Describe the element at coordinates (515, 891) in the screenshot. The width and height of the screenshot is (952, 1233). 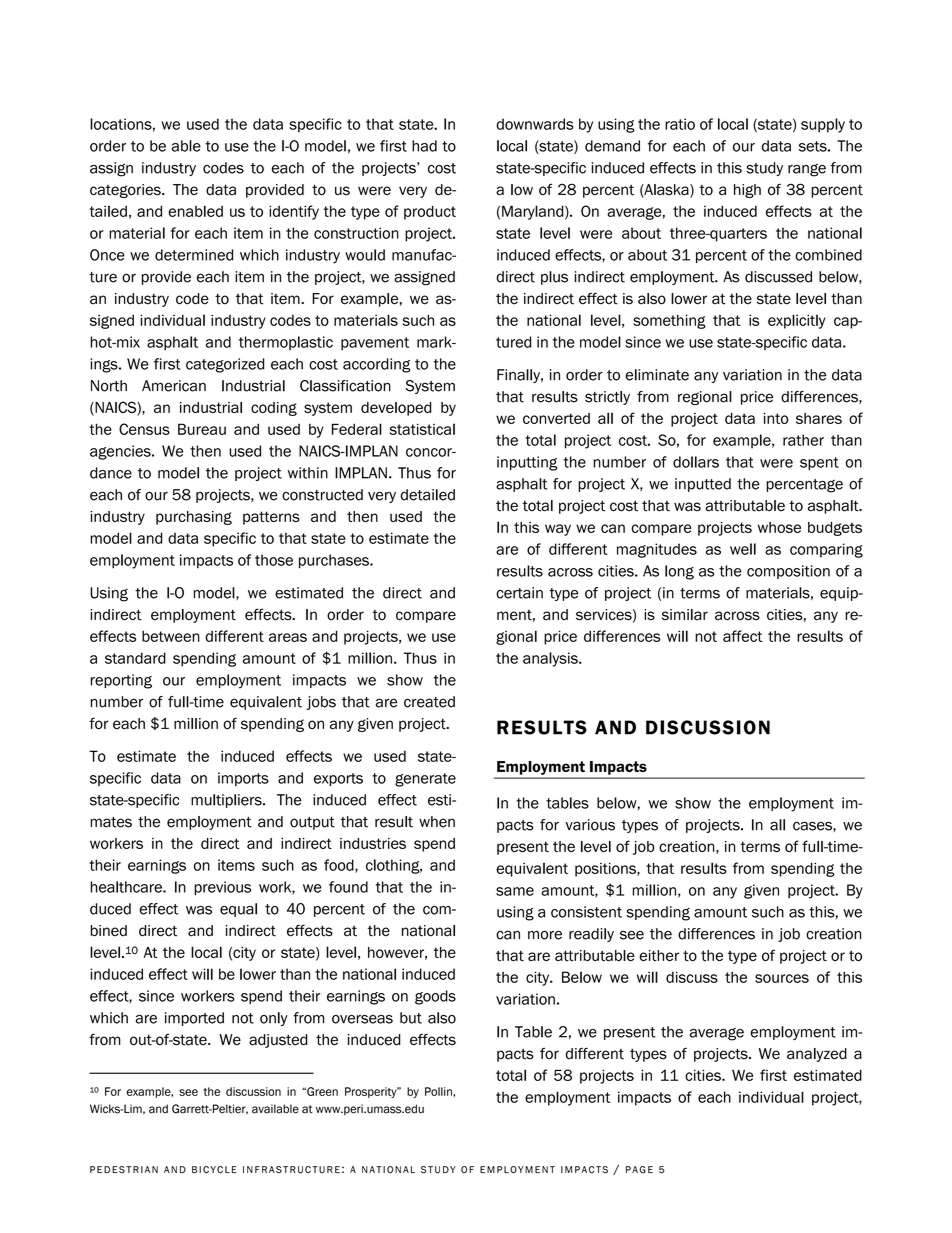
I see `same` at that location.
